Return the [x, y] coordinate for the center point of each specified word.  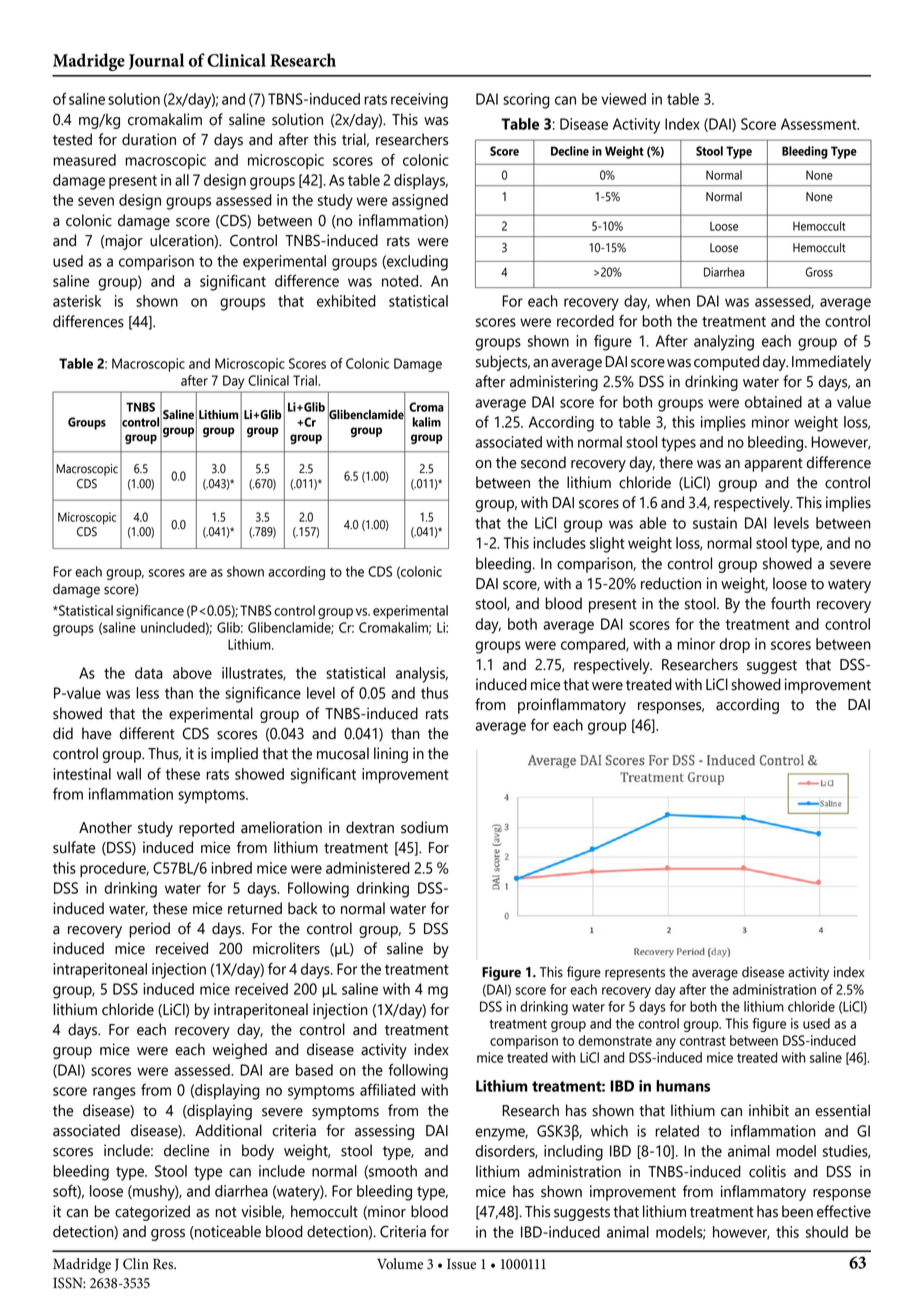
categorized [152, 1213]
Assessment [820, 124]
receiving [419, 101]
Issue [461, 1264]
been [797, 1211]
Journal [156, 61]
